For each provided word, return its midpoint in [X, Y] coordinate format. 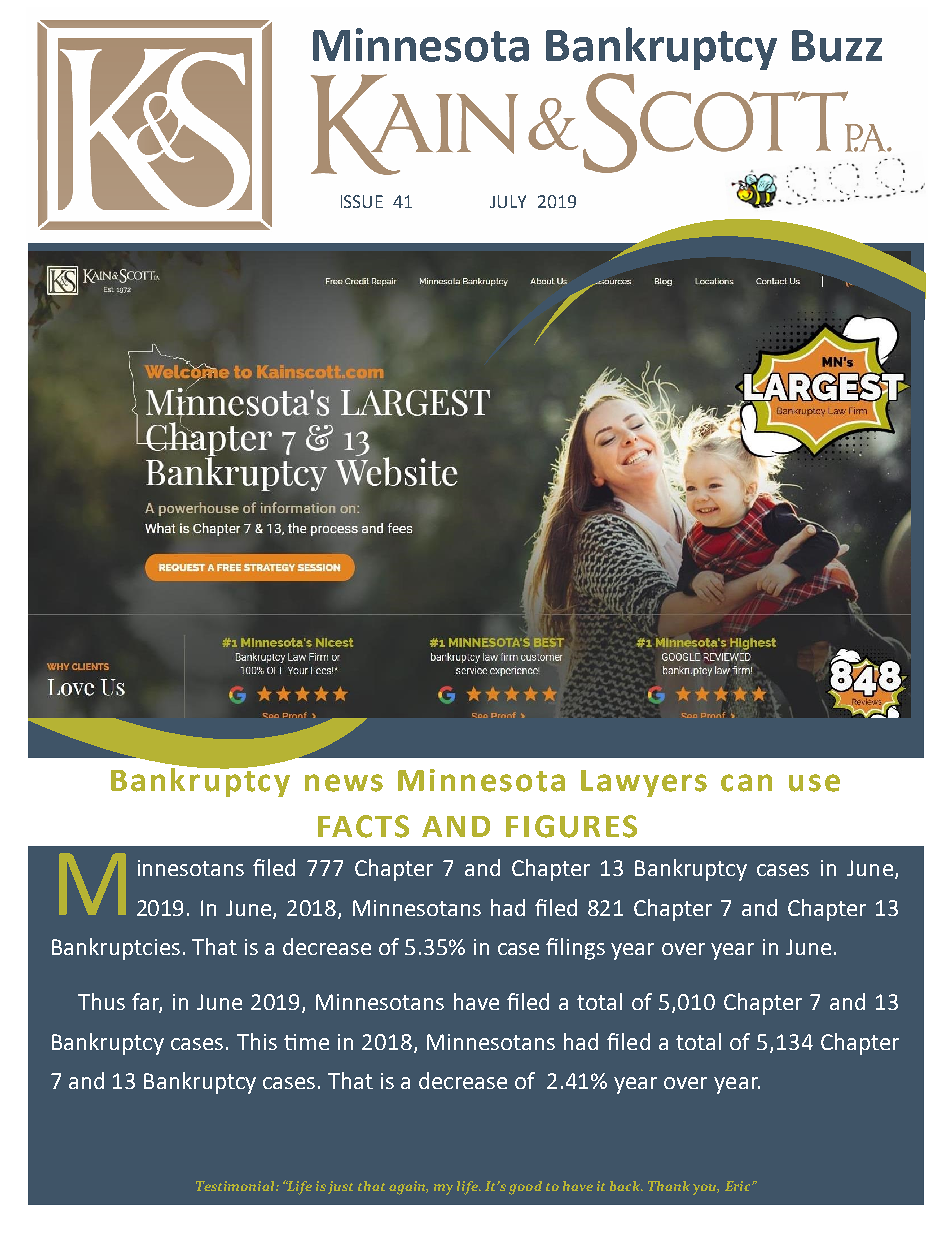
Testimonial [236, 1186]
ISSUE [362, 201]
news [344, 783]
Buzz [837, 46]
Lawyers [644, 783]
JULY [508, 201]
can [746, 783]
